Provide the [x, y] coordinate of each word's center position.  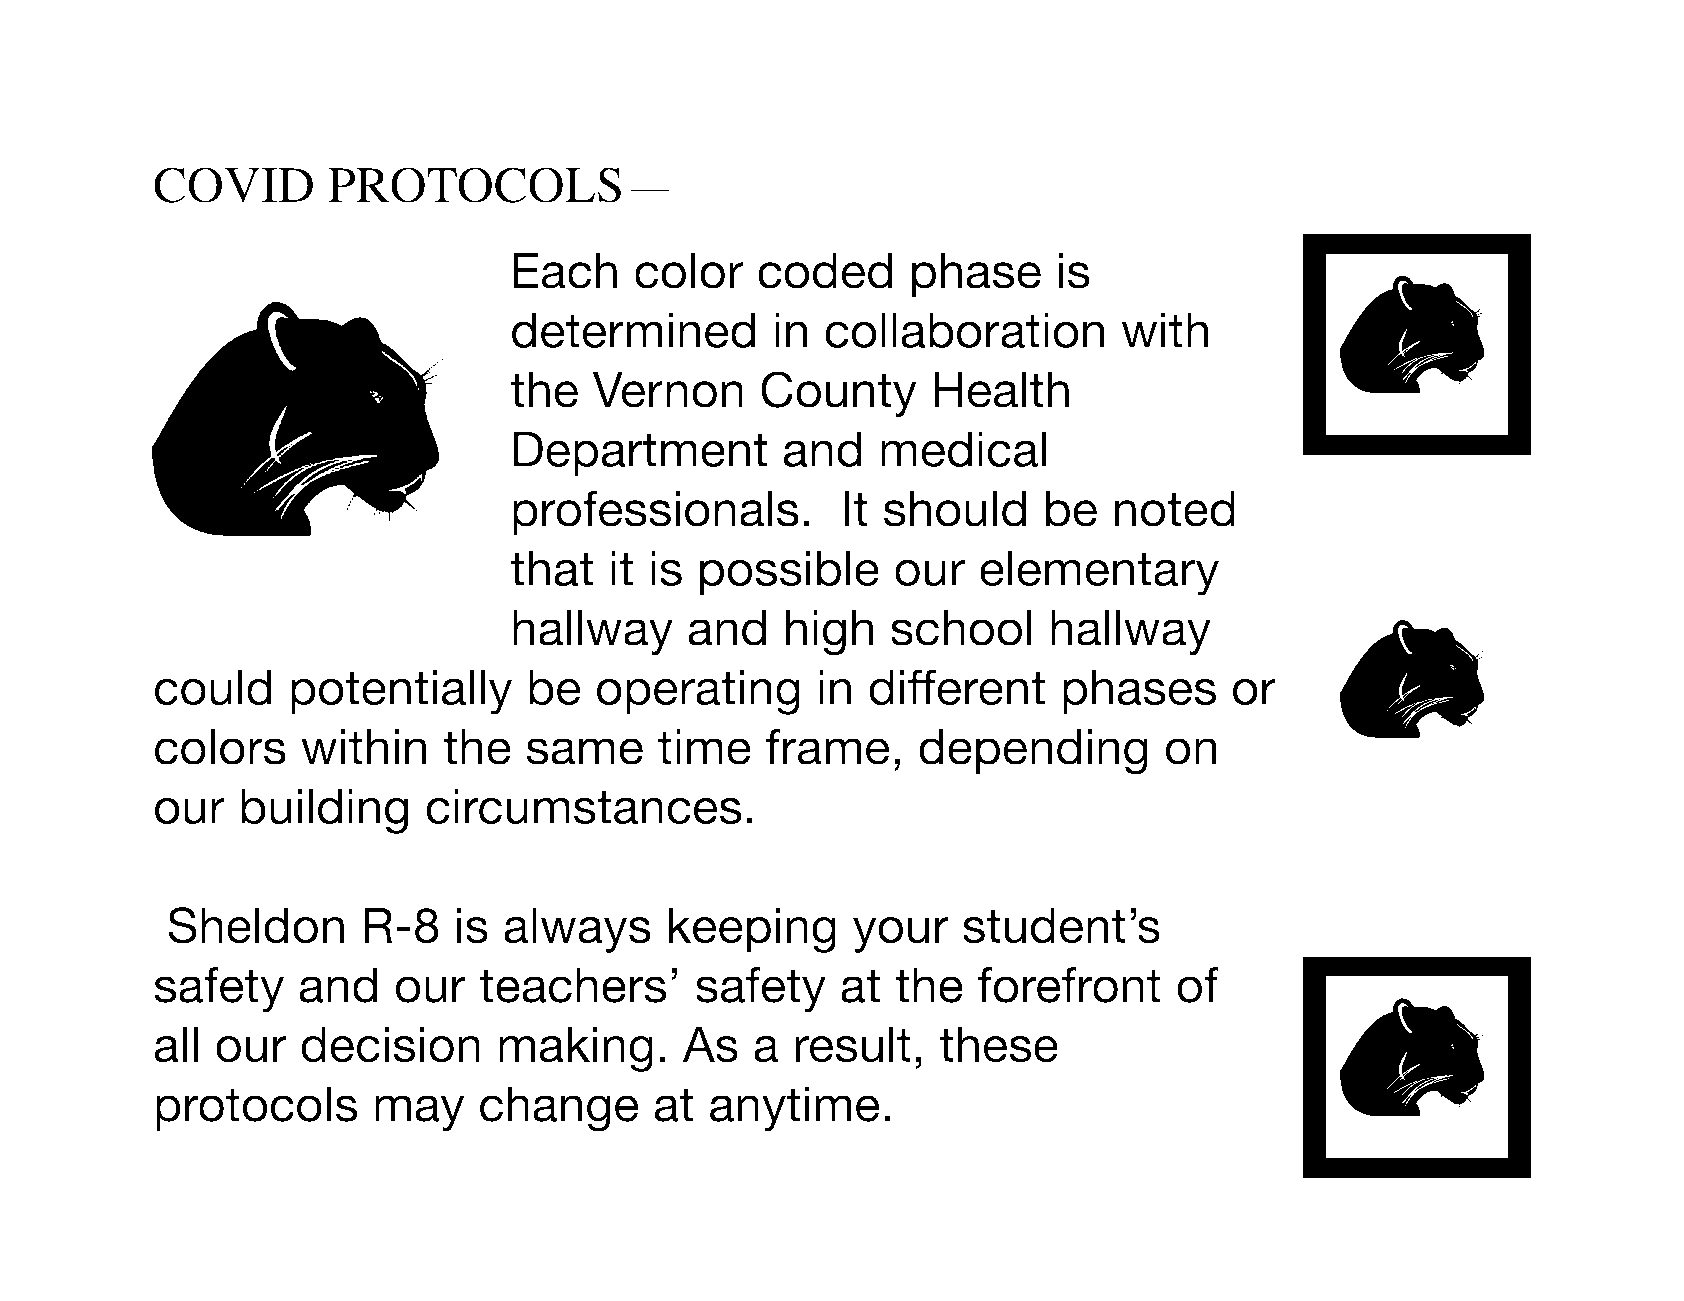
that [551, 568]
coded [825, 271]
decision [390, 1045]
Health [1001, 390]
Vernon [668, 390]
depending [1033, 752]
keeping [752, 930]
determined [633, 330]
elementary [1099, 573]
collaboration [964, 330]
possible [789, 573]
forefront [1069, 985]
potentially [401, 692]
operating [698, 692]
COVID [233, 185]
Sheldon [256, 925]
